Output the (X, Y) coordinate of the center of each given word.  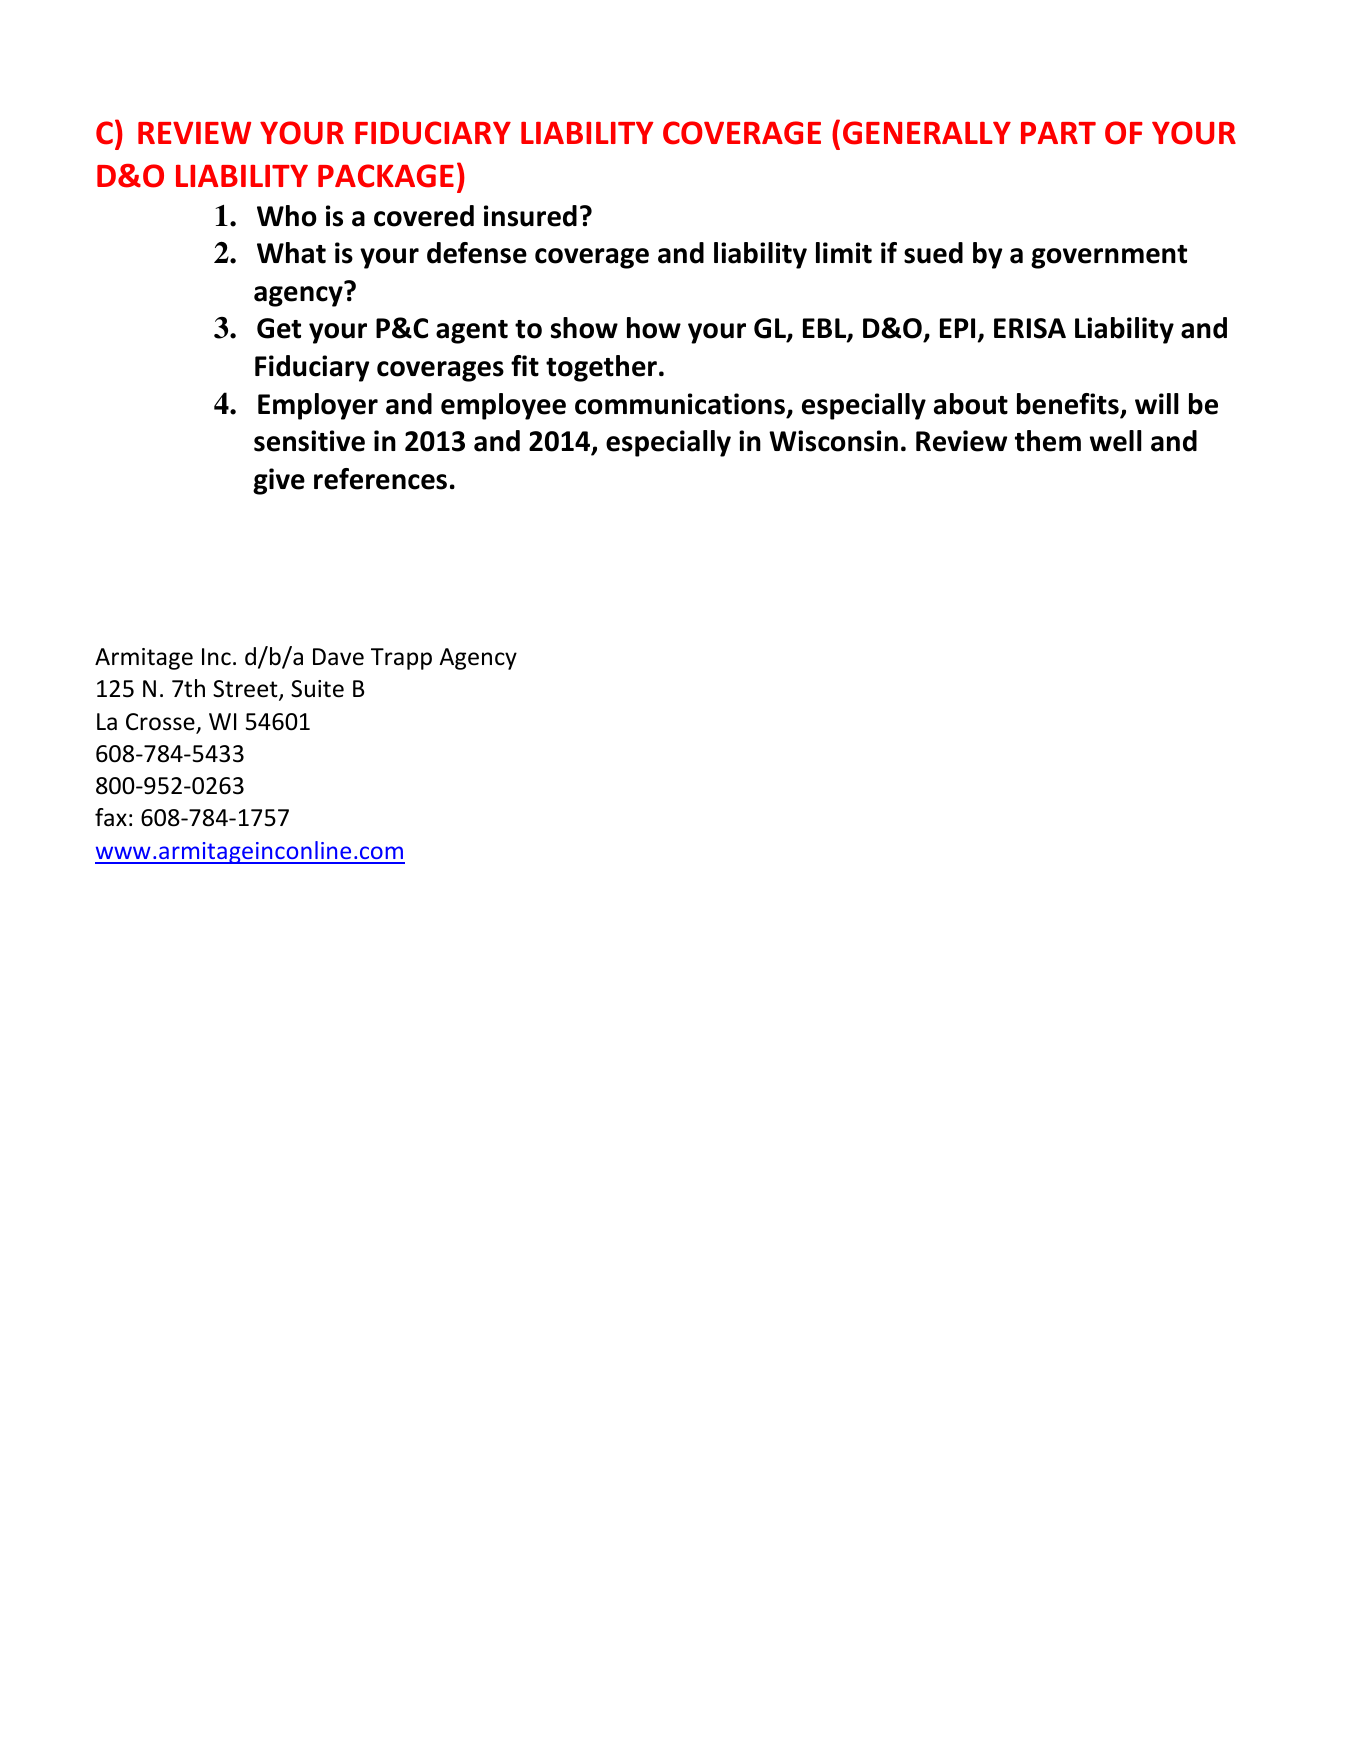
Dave (338, 657)
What (291, 253)
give (279, 481)
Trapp (401, 659)
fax (111, 817)
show (584, 328)
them (1048, 441)
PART (1058, 133)
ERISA (1030, 328)
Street (246, 690)
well (1116, 441)
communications (680, 404)
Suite (317, 689)
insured (530, 216)
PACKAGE (386, 176)
